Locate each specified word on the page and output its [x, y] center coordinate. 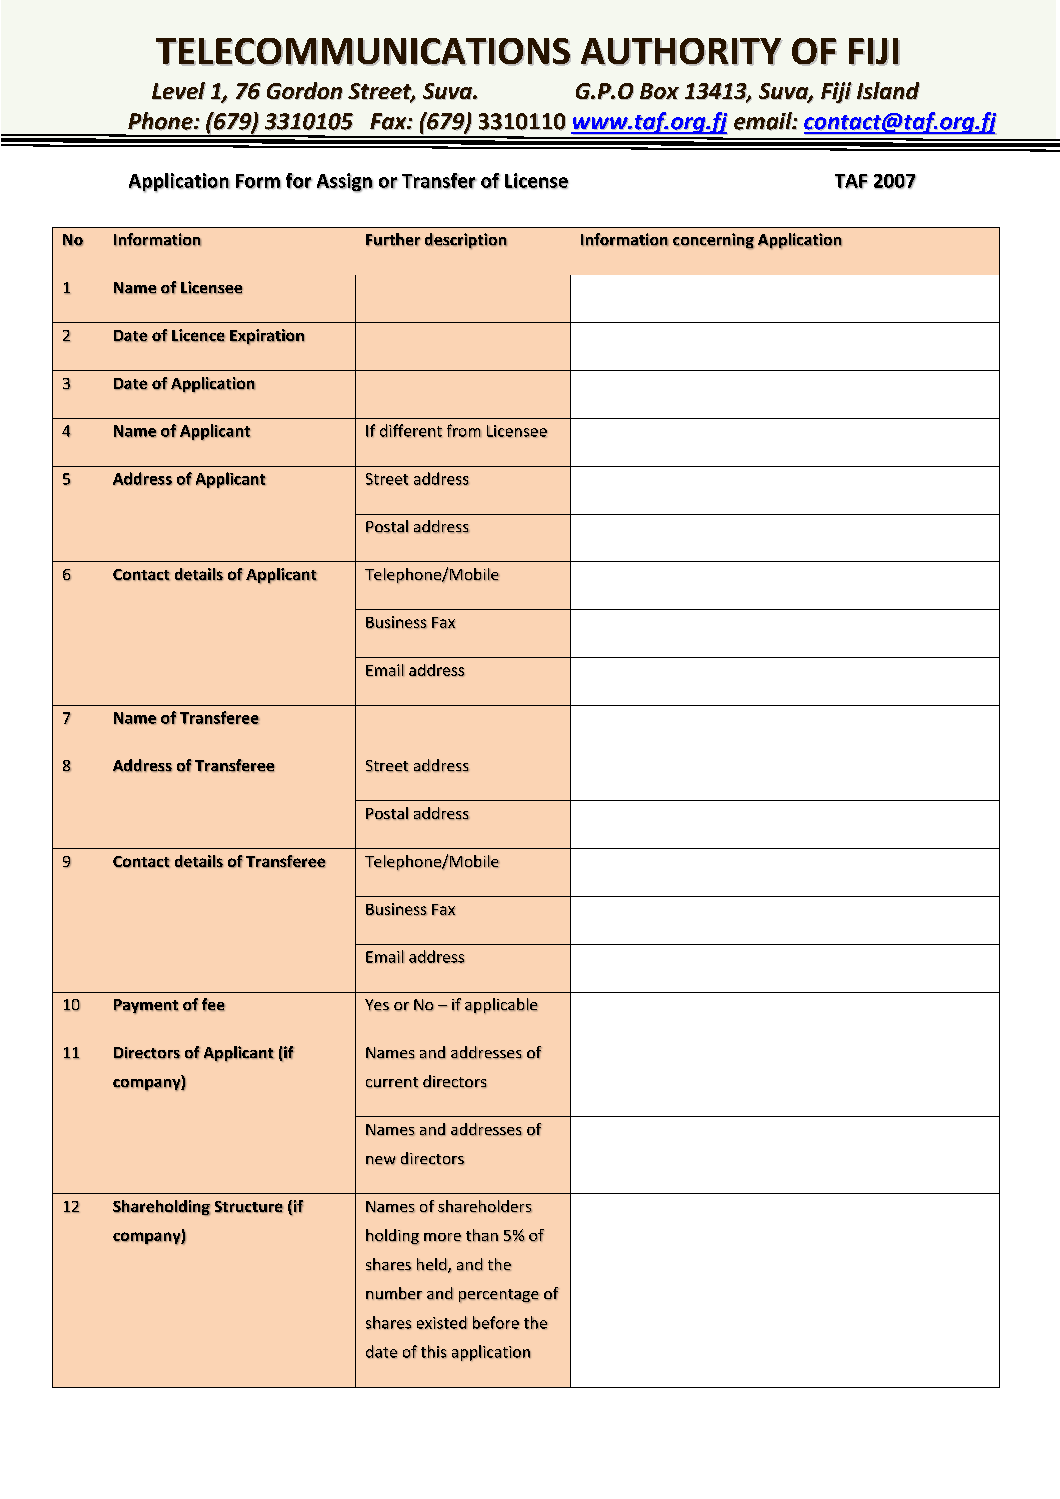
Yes [377, 1005]
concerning [713, 241]
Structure [249, 1207]
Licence [198, 335]
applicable [501, 1006]
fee [213, 1004]
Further [393, 239]
